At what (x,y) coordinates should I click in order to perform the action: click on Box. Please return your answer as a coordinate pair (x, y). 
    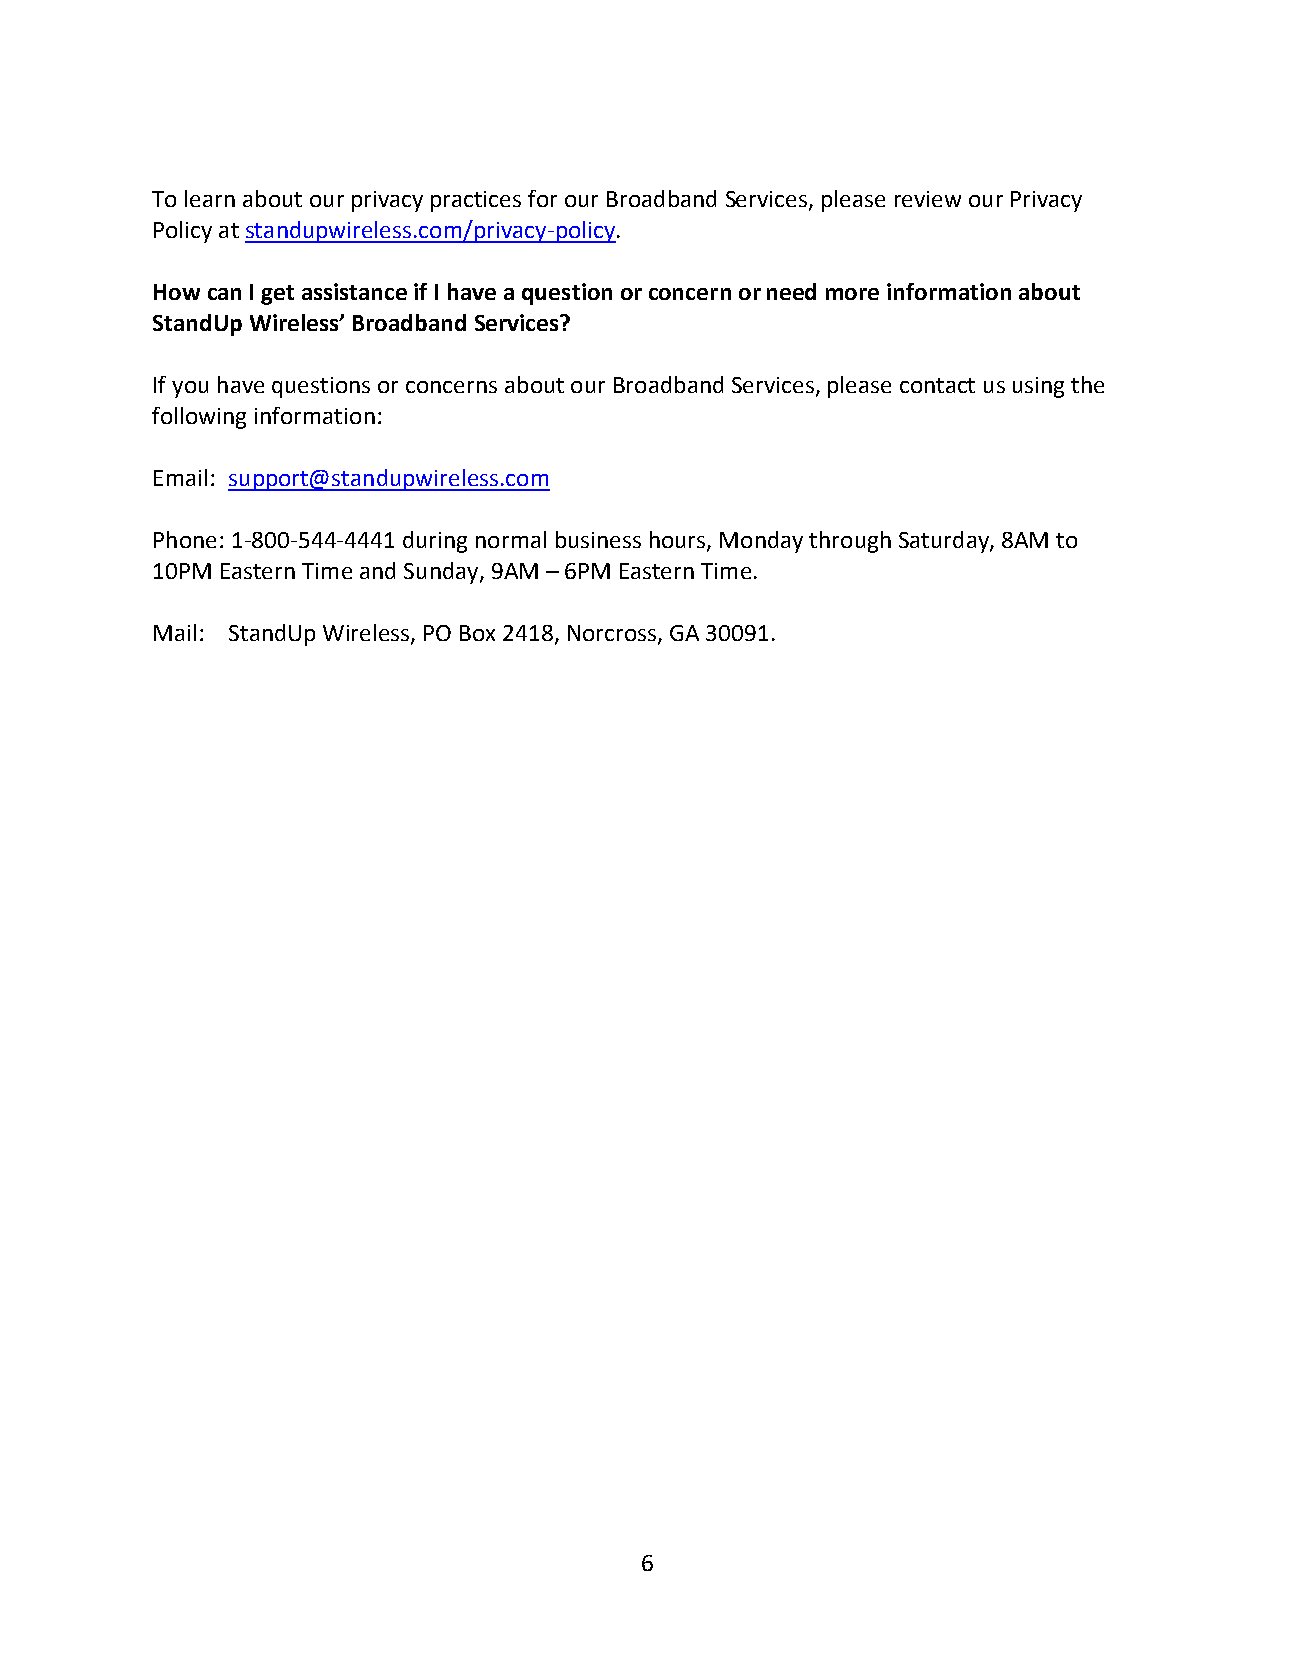
    Looking at the image, I should click on (477, 633).
